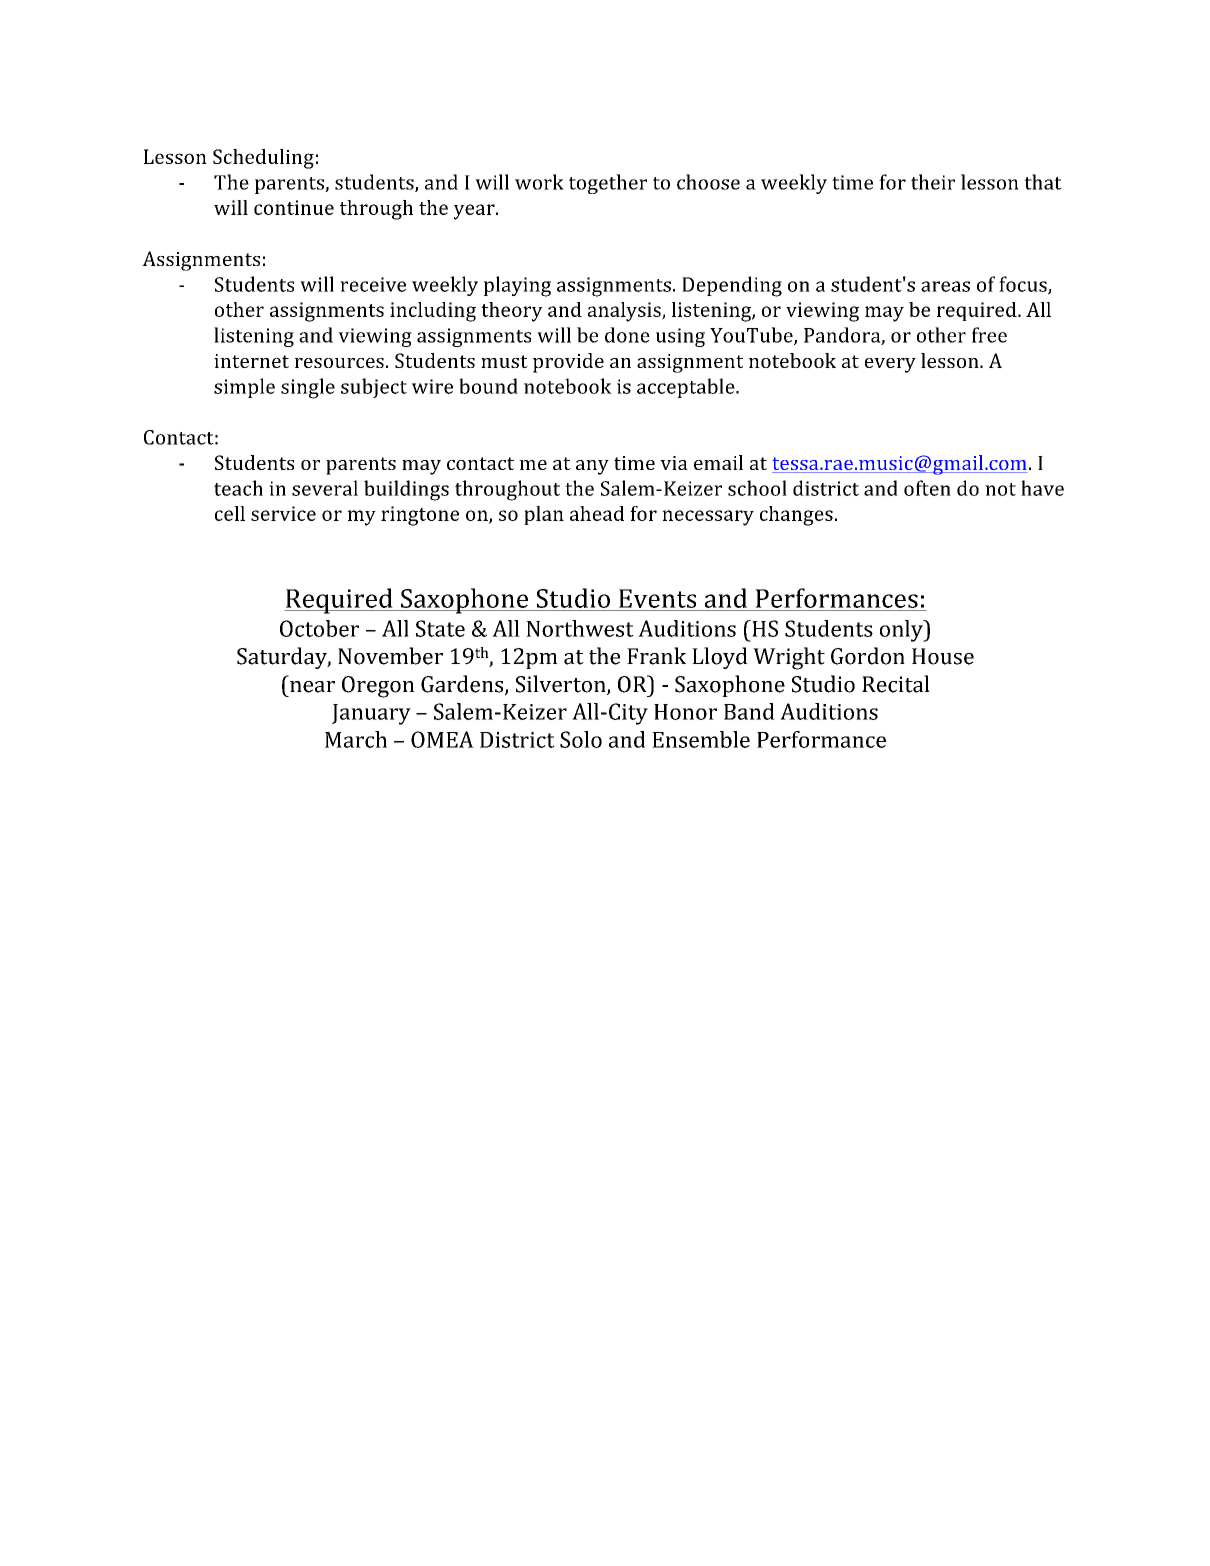  Describe the element at coordinates (371, 714) in the screenshot. I see `January` at that location.
